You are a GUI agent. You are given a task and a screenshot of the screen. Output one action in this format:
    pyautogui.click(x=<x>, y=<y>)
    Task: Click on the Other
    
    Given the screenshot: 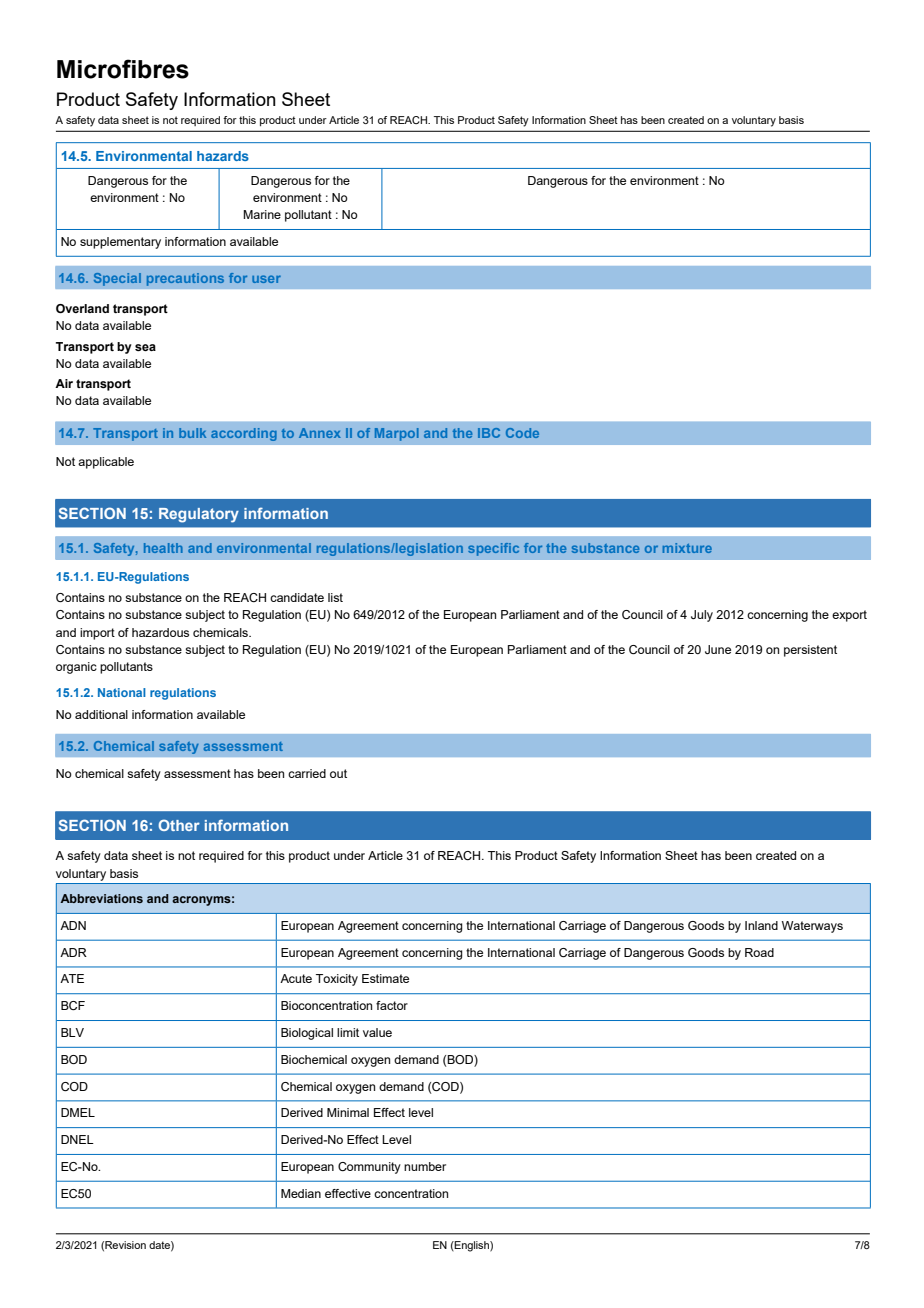 What is the action you would take?
    pyautogui.click(x=179, y=825)
